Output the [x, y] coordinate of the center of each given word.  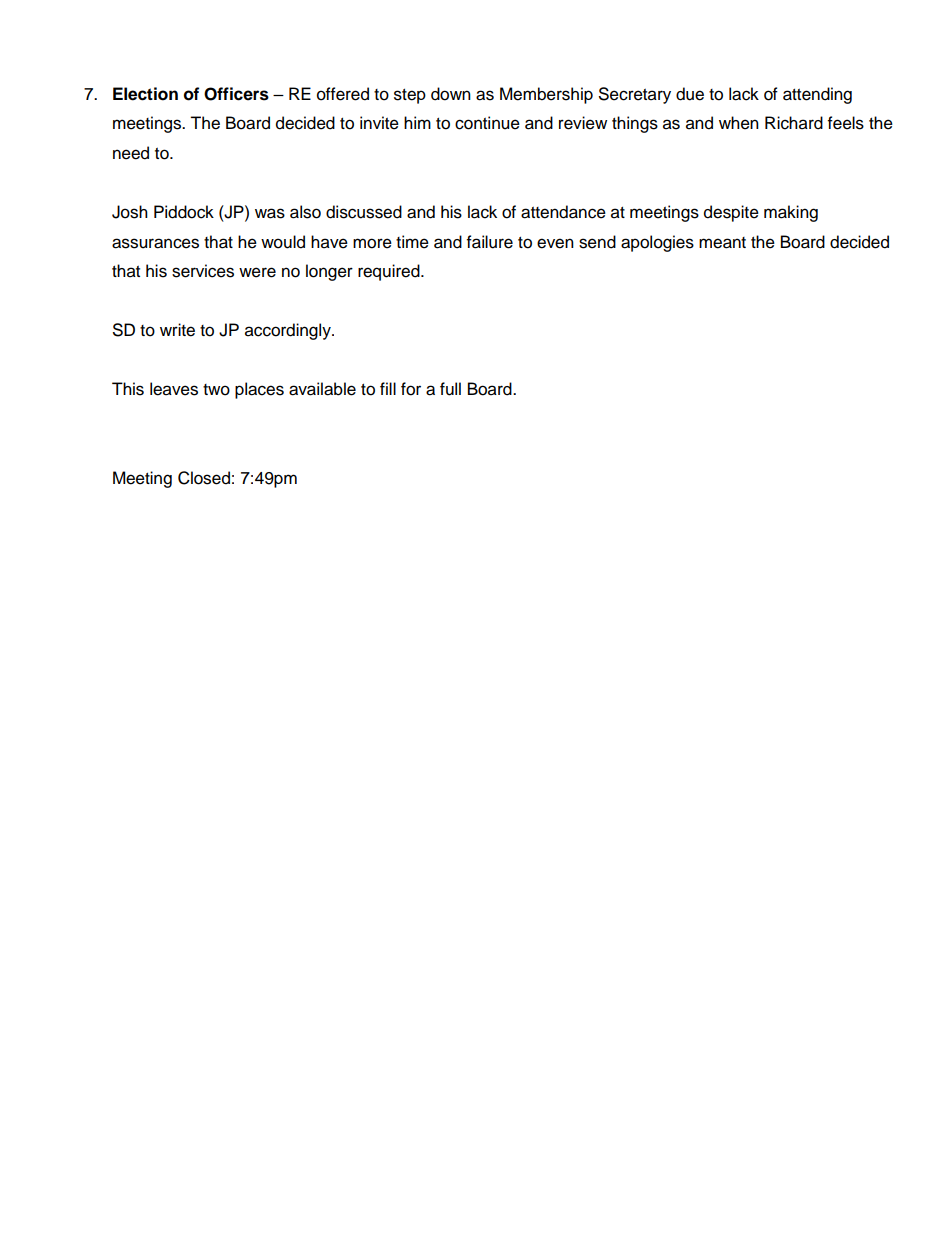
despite [731, 213]
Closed [204, 478]
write [177, 330]
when [739, 123]
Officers [236, 94]
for [411, 389]
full [450, 389]
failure [490, 242]
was [270, 213]
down [451, 94]
